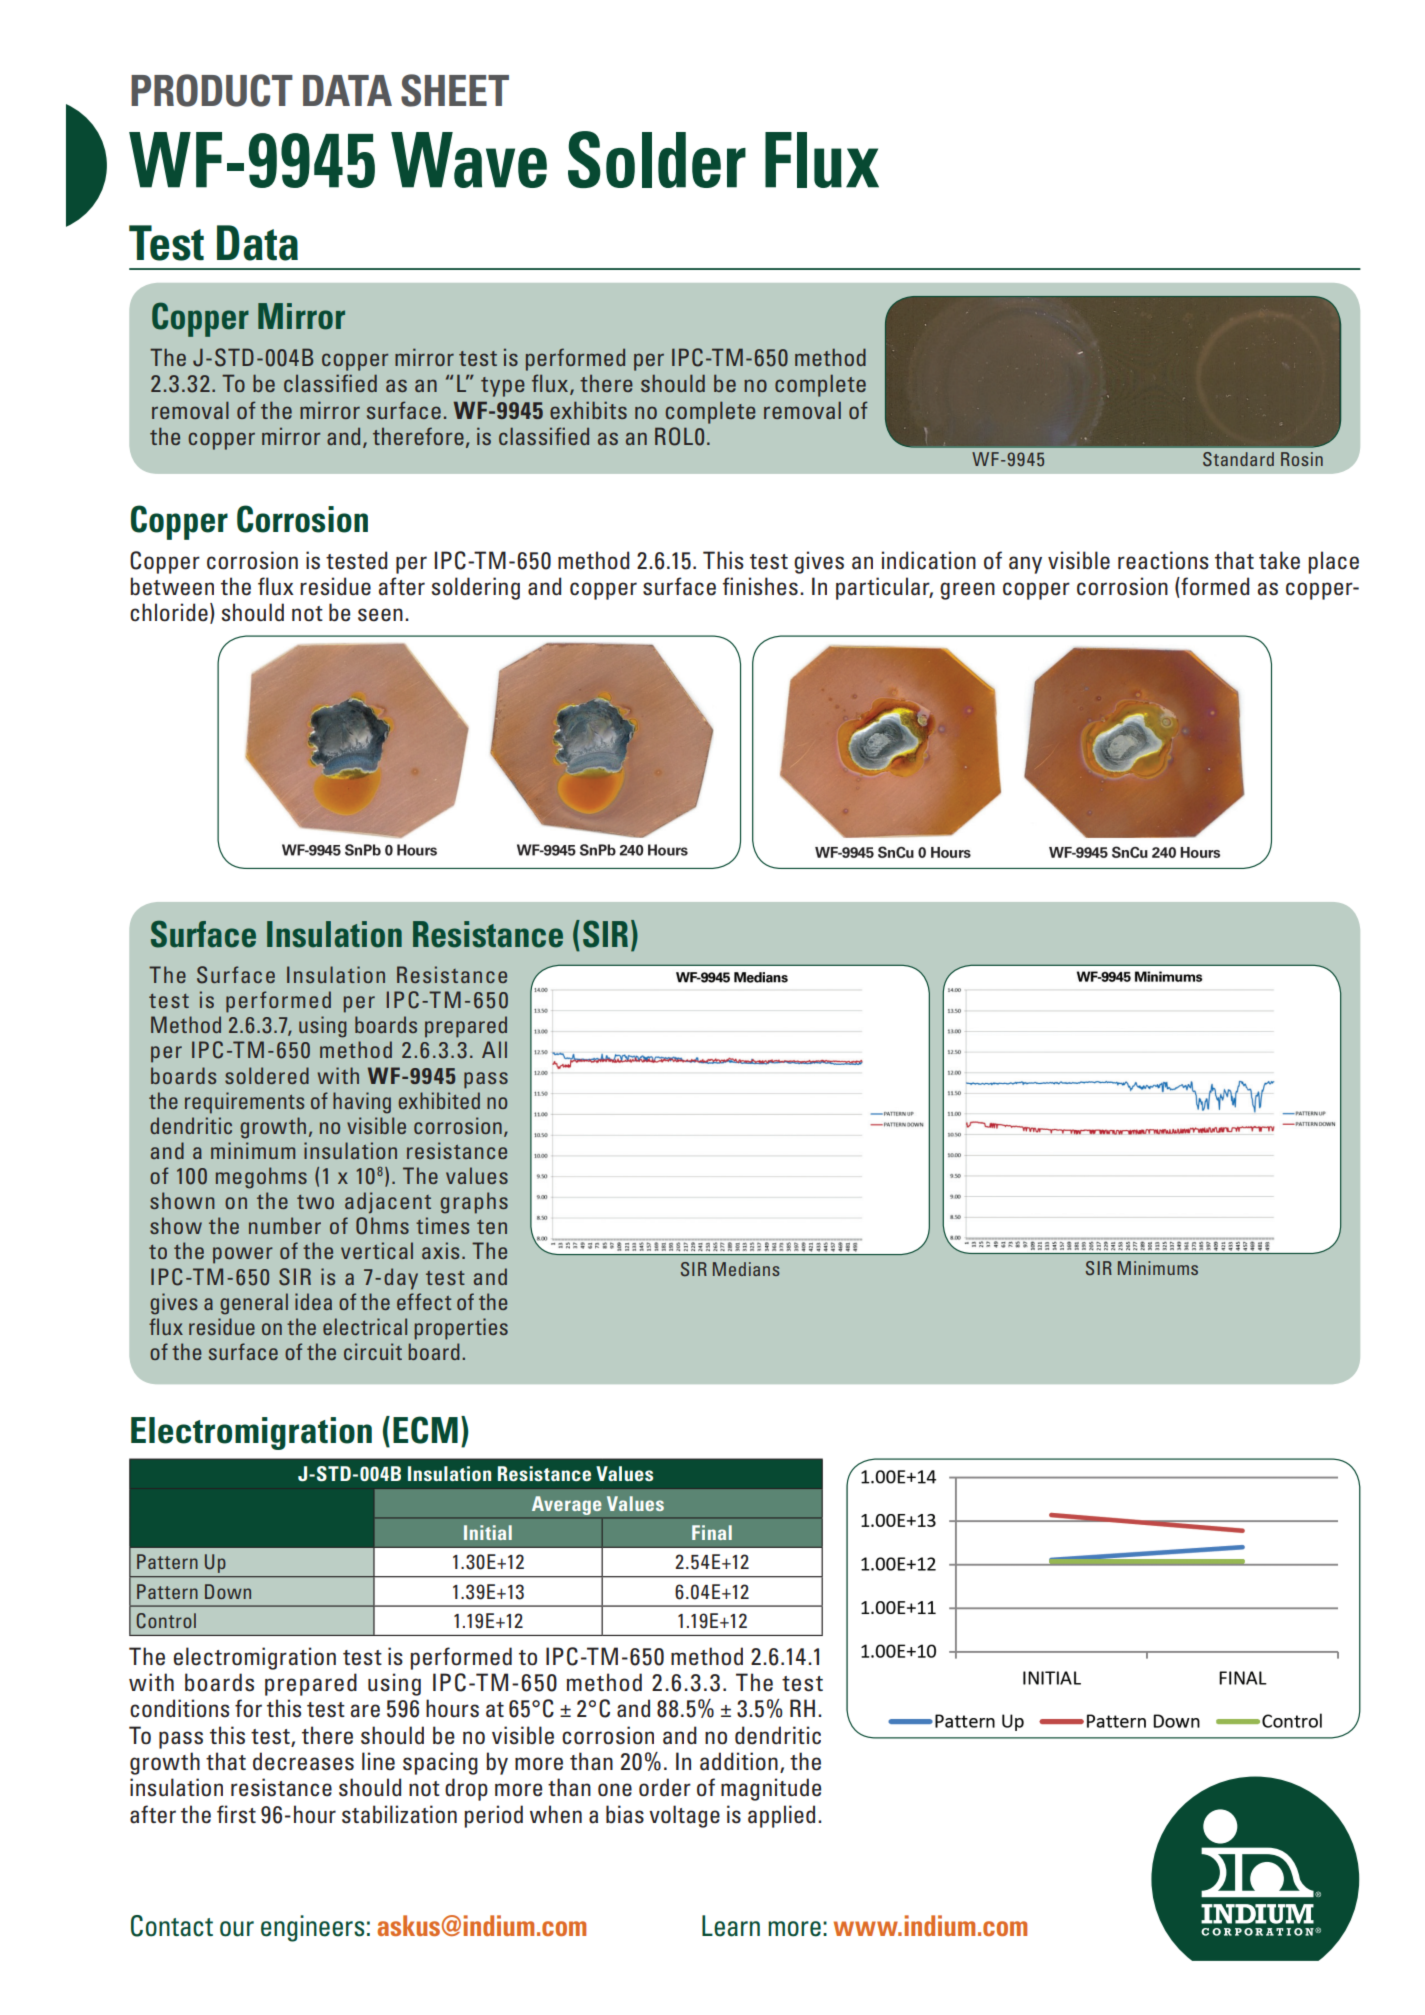 The width and height of the document is (1425, 2015). What do you see at coordinates (731, 1926) in the document?
I see `Learn` at bounding box center [731, 1926].
